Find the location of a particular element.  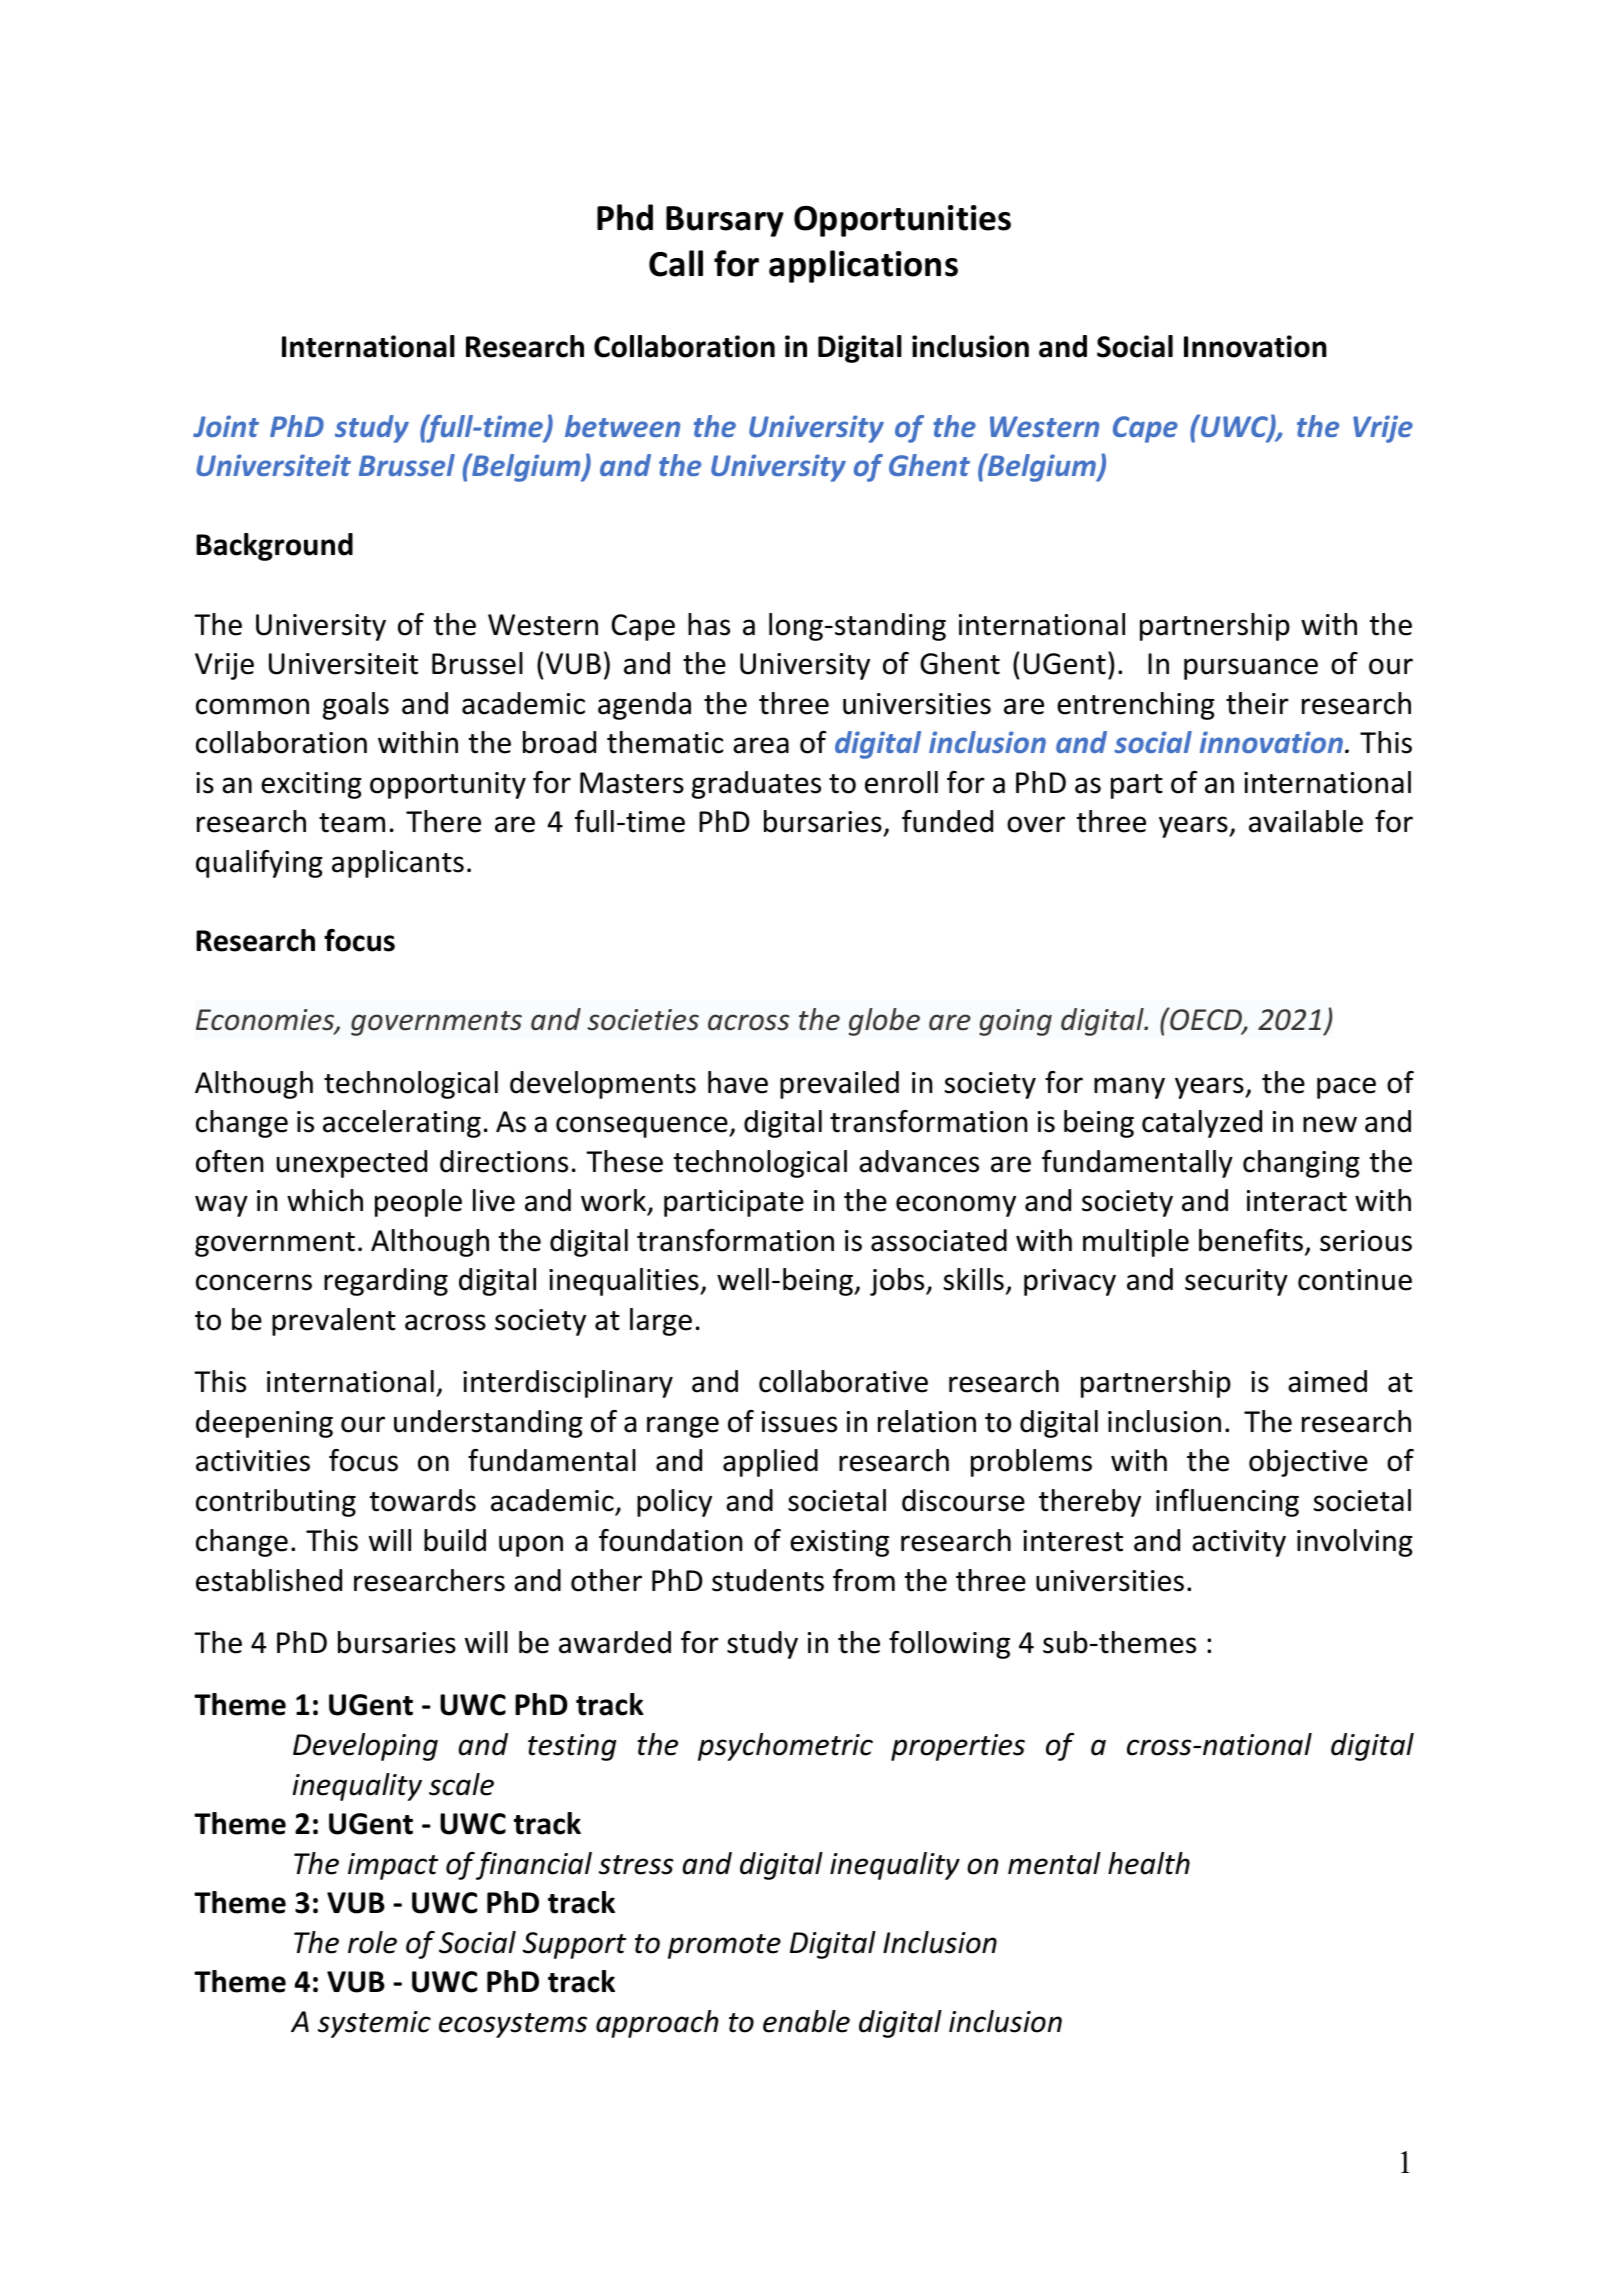

accelerating is located at coordinates (402, 1124).
